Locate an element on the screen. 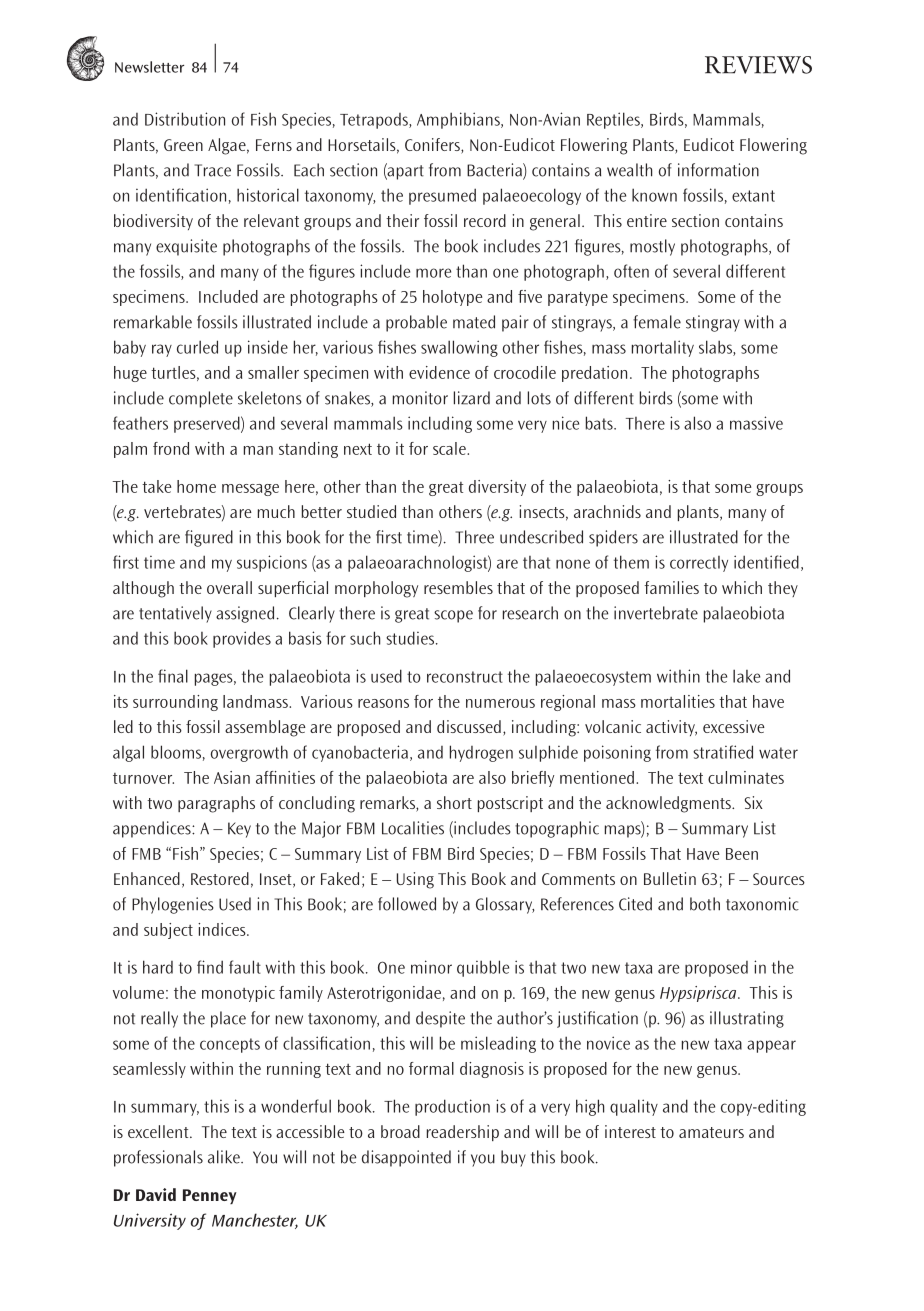 Image resolution: width=924 pixels, height=1311 pixels. Amphibians is located at coordinates (459, 120).
